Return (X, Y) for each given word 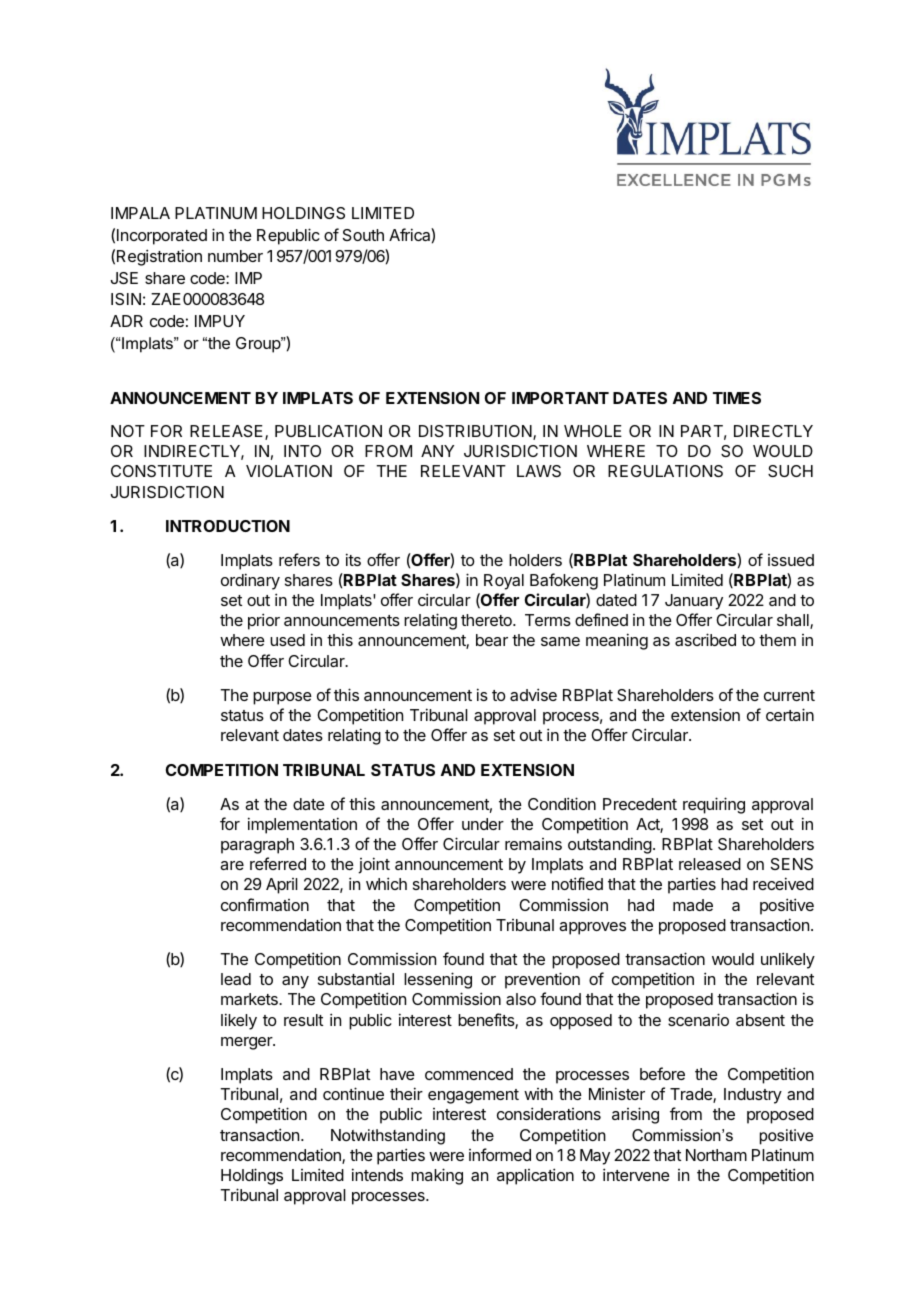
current (789, 695)
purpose (282, 698)
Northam (716, 1155)
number (235, 256)
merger (247, 1043)
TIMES (737, 398)
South (363, 235)
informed (500, 1154)
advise (533, 694)
